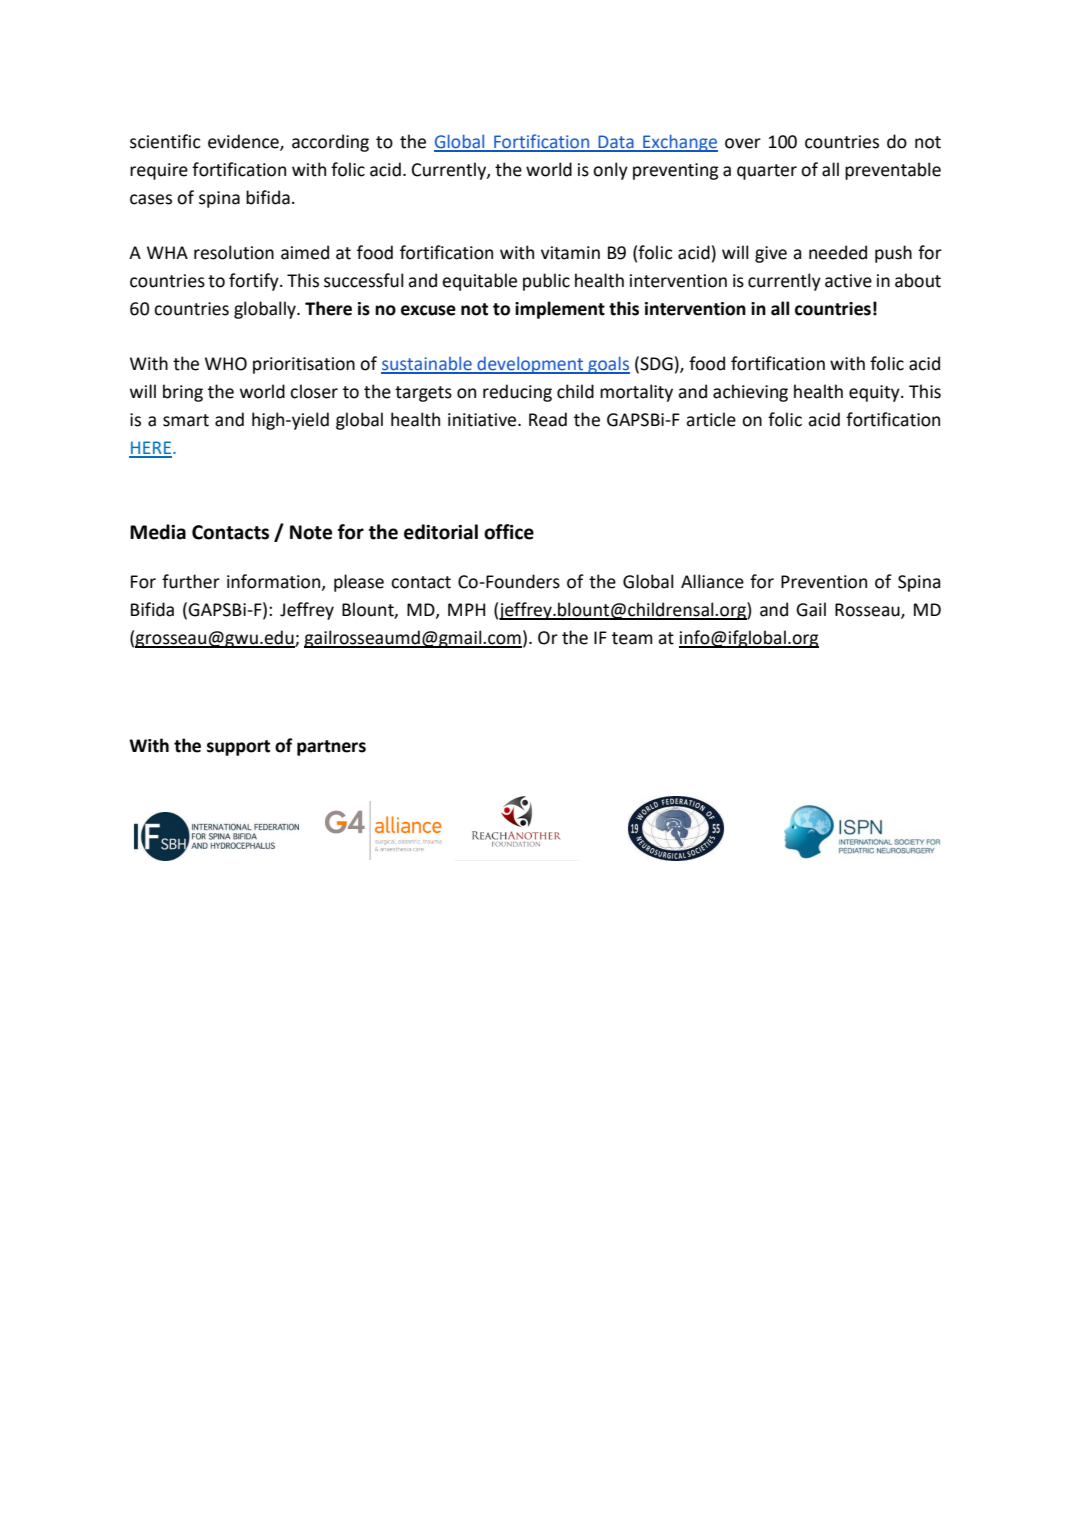 The image size is (1071, 1514). What do you see at coordinates (610, 171) in the screenshot?
I see `only` at bounding box center [610, 171].
